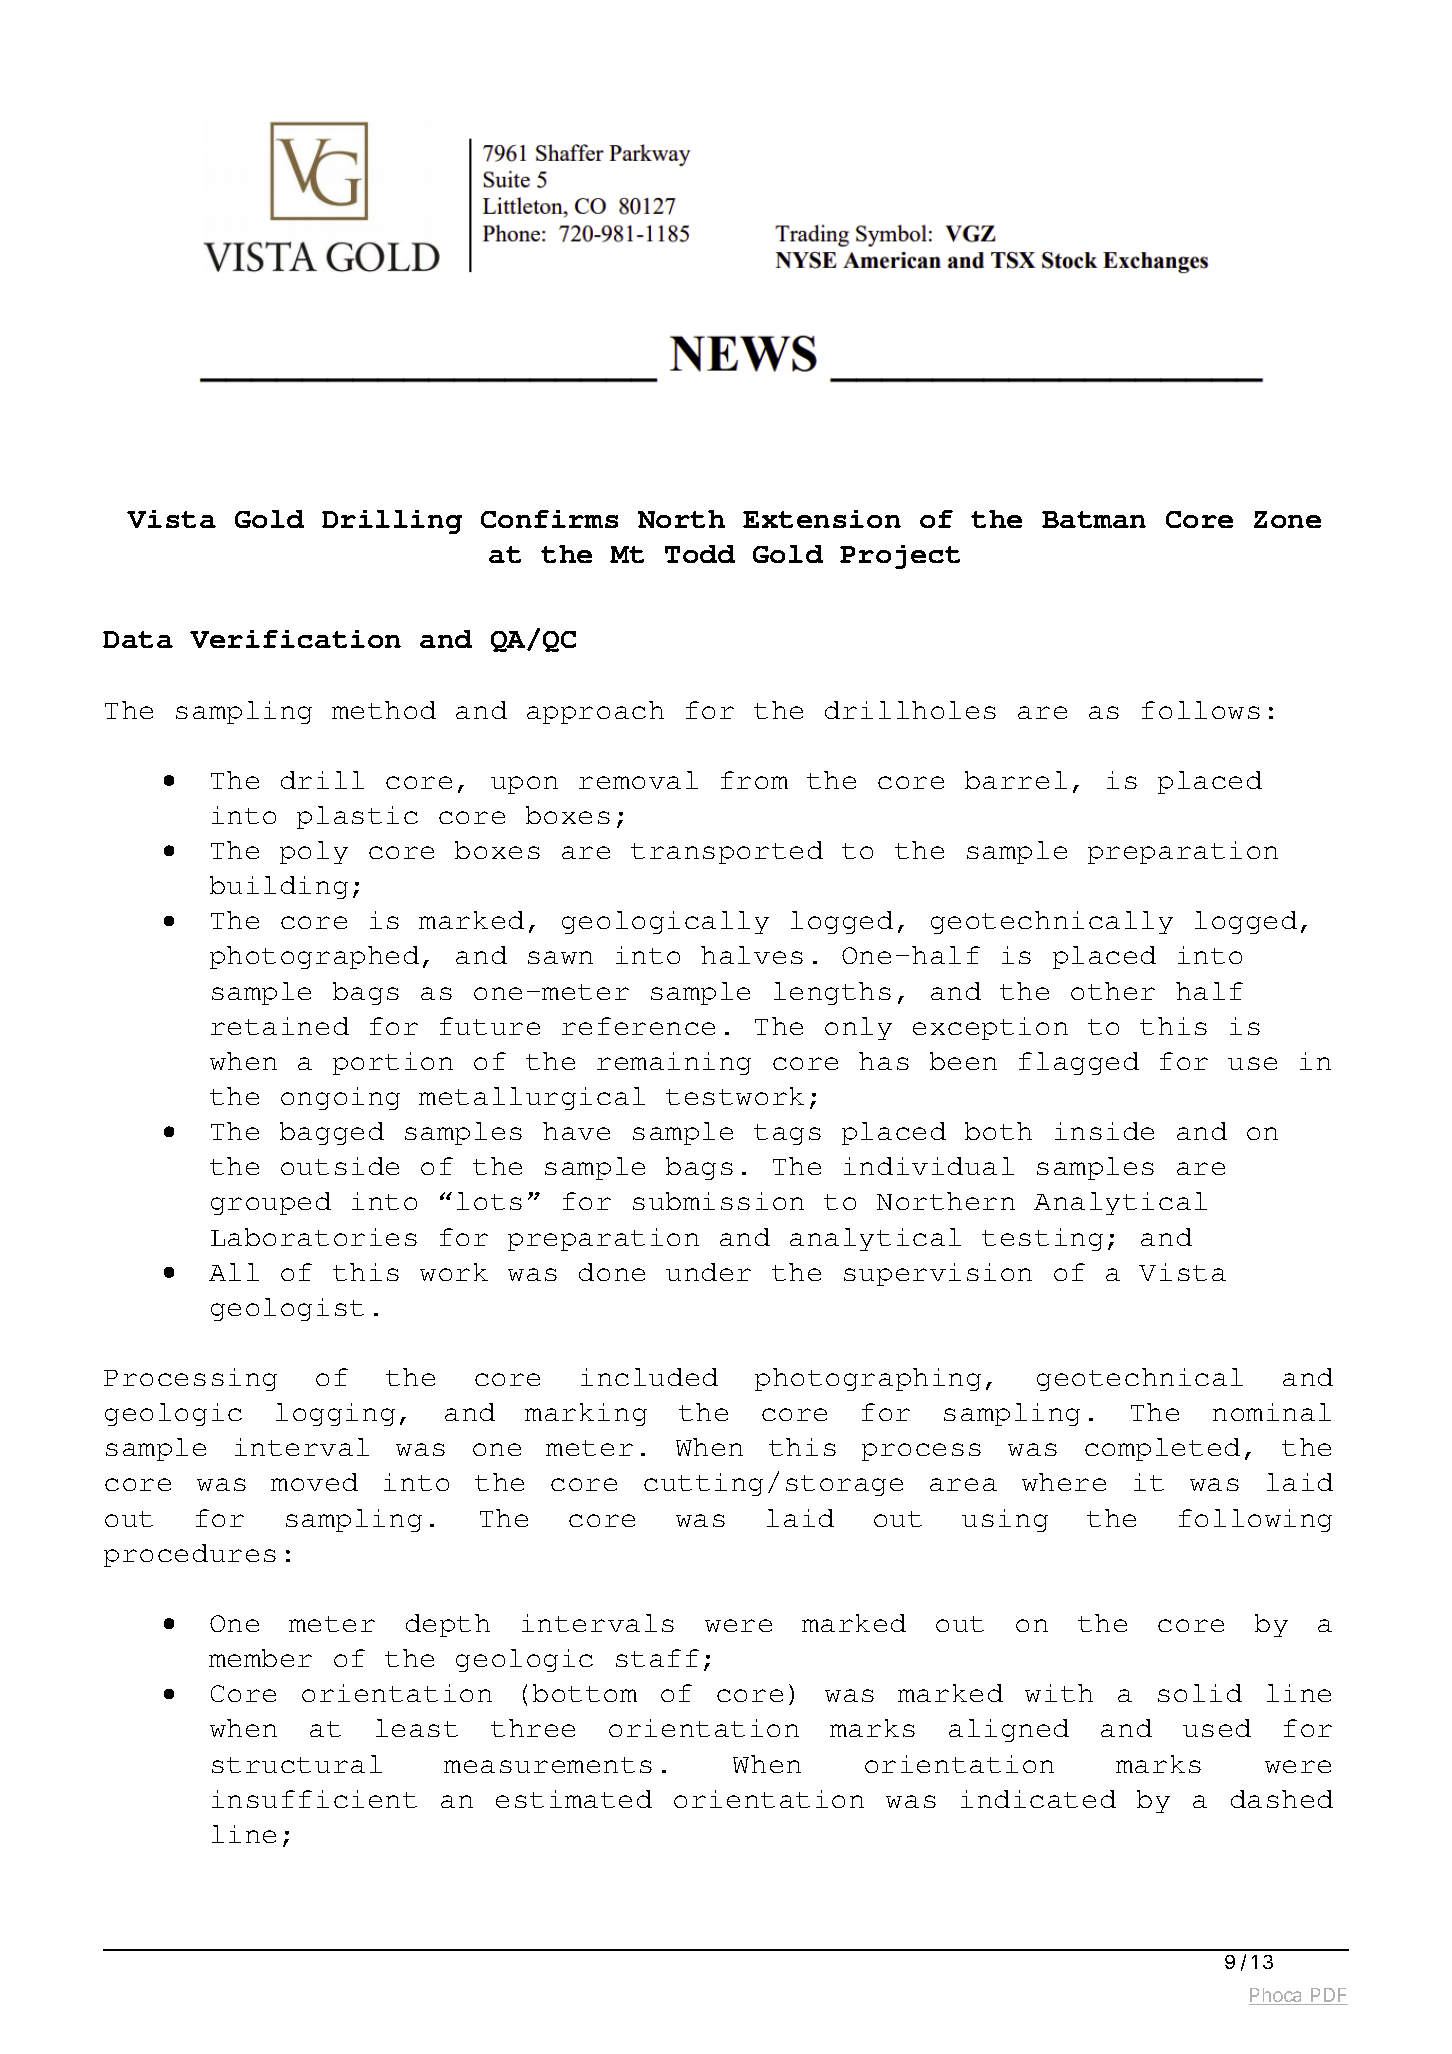 The width and height of the page is (1452, 2054). Describe the element at coordinates (1042, 1239) in the page. I see `testing` at that location.
